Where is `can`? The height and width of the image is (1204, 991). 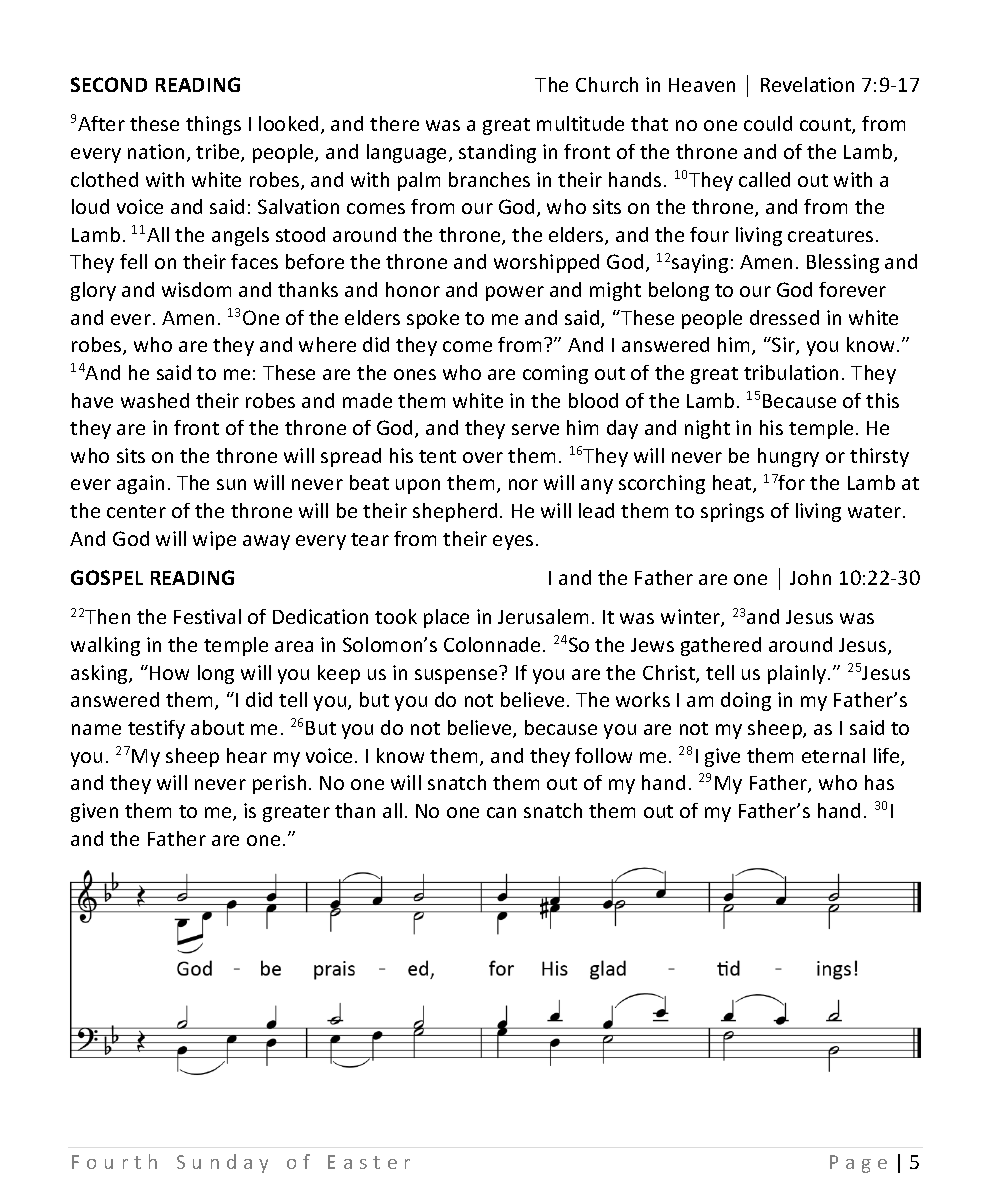
can is located at coordinates (501, 812).
